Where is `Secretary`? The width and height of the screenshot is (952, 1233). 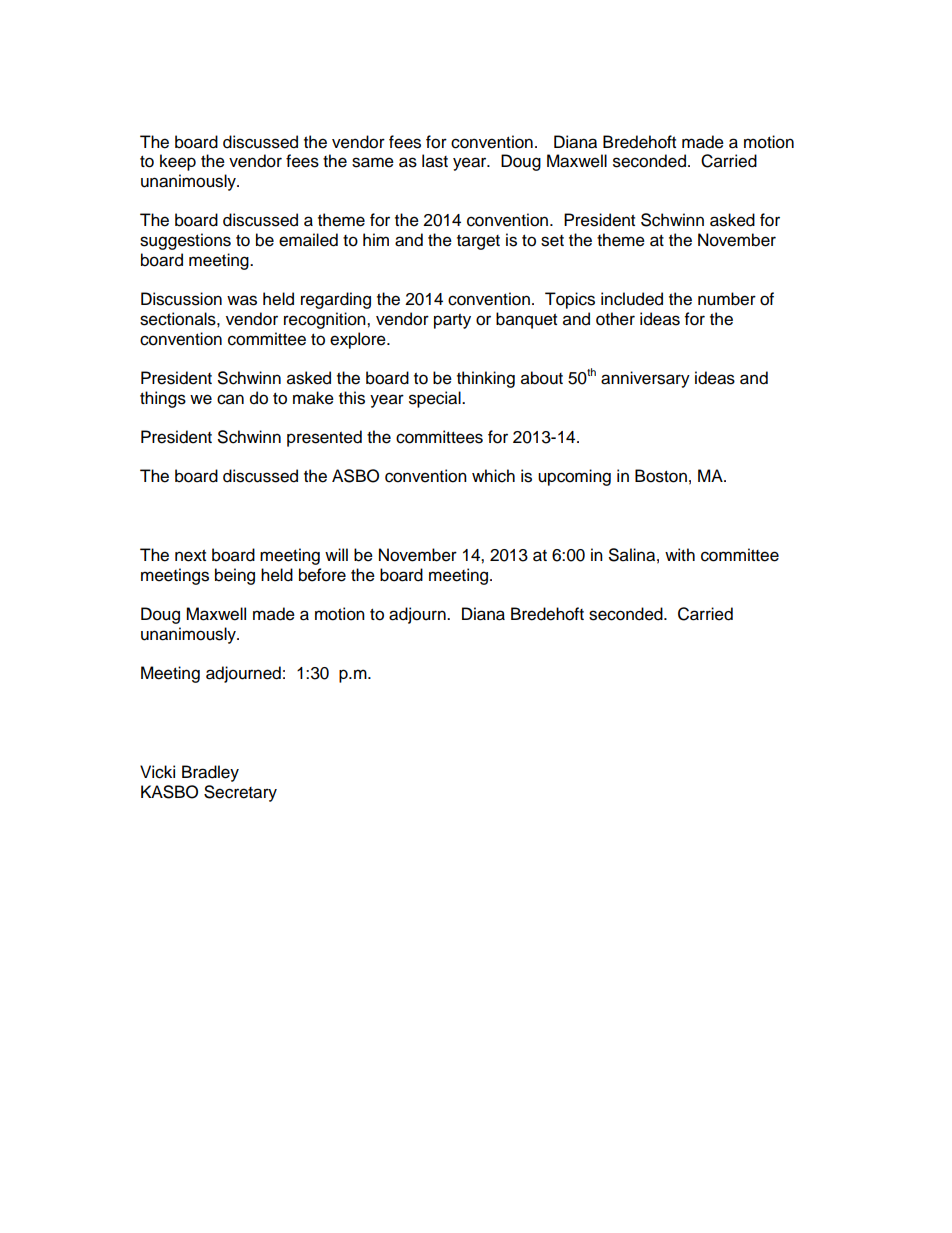
Secretary is located at coordinates (240, 793).
